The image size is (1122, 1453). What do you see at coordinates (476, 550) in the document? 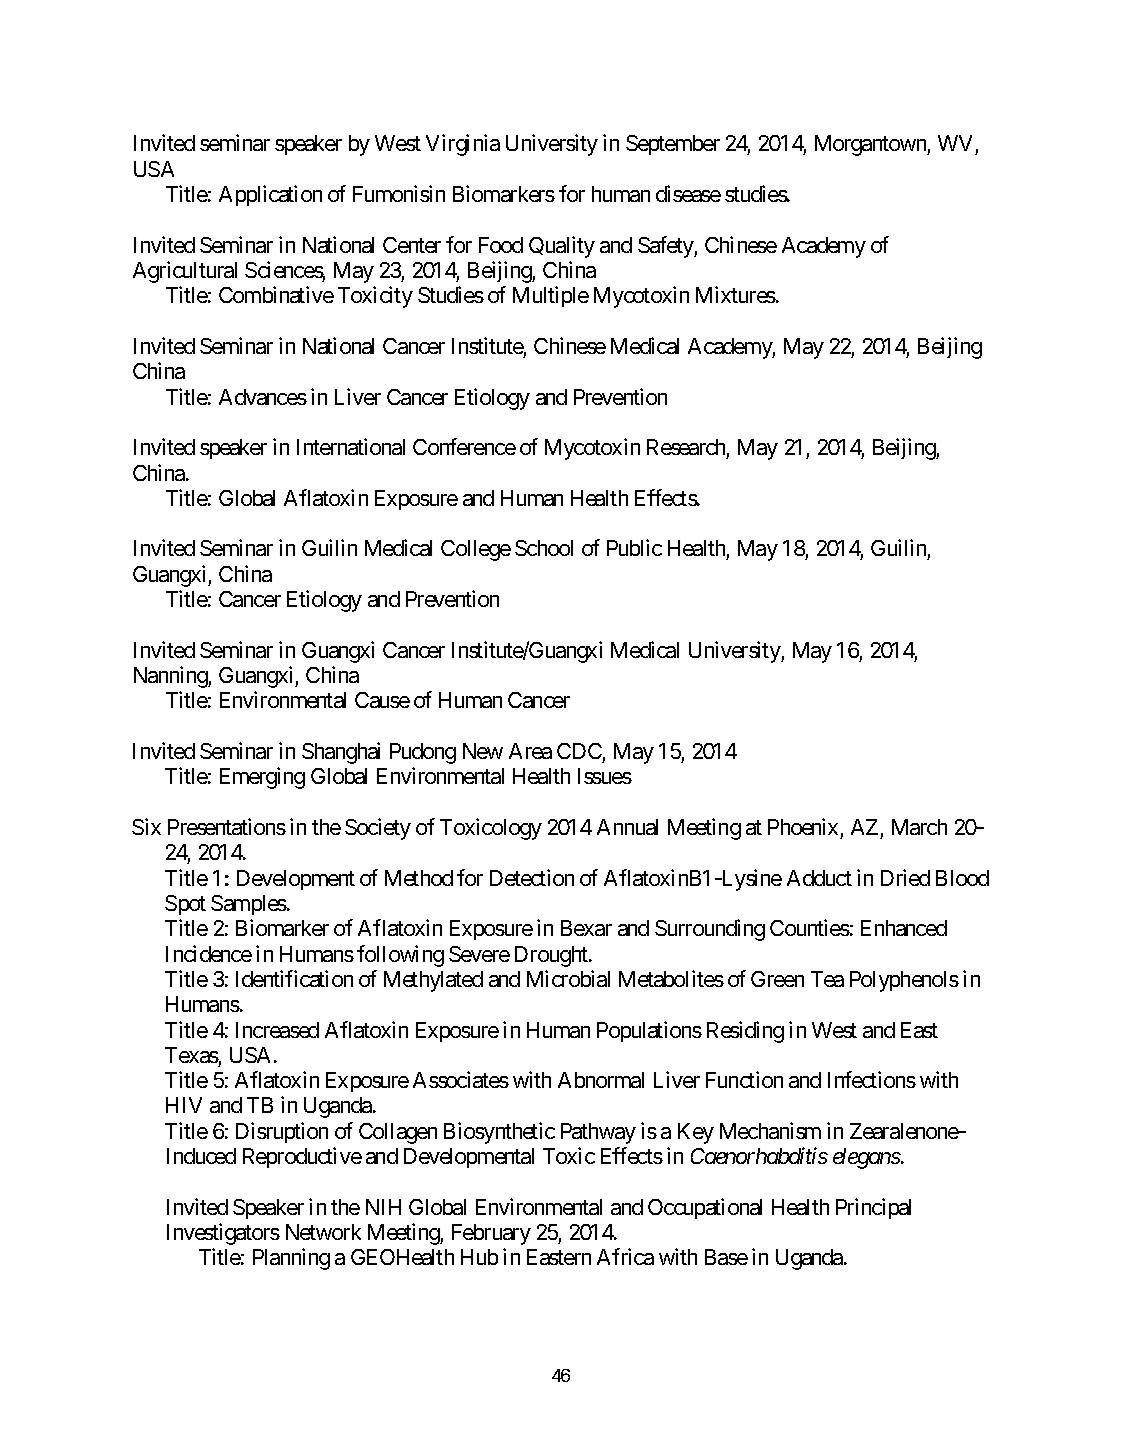
I see `College` at bounding box center [476, 550].
